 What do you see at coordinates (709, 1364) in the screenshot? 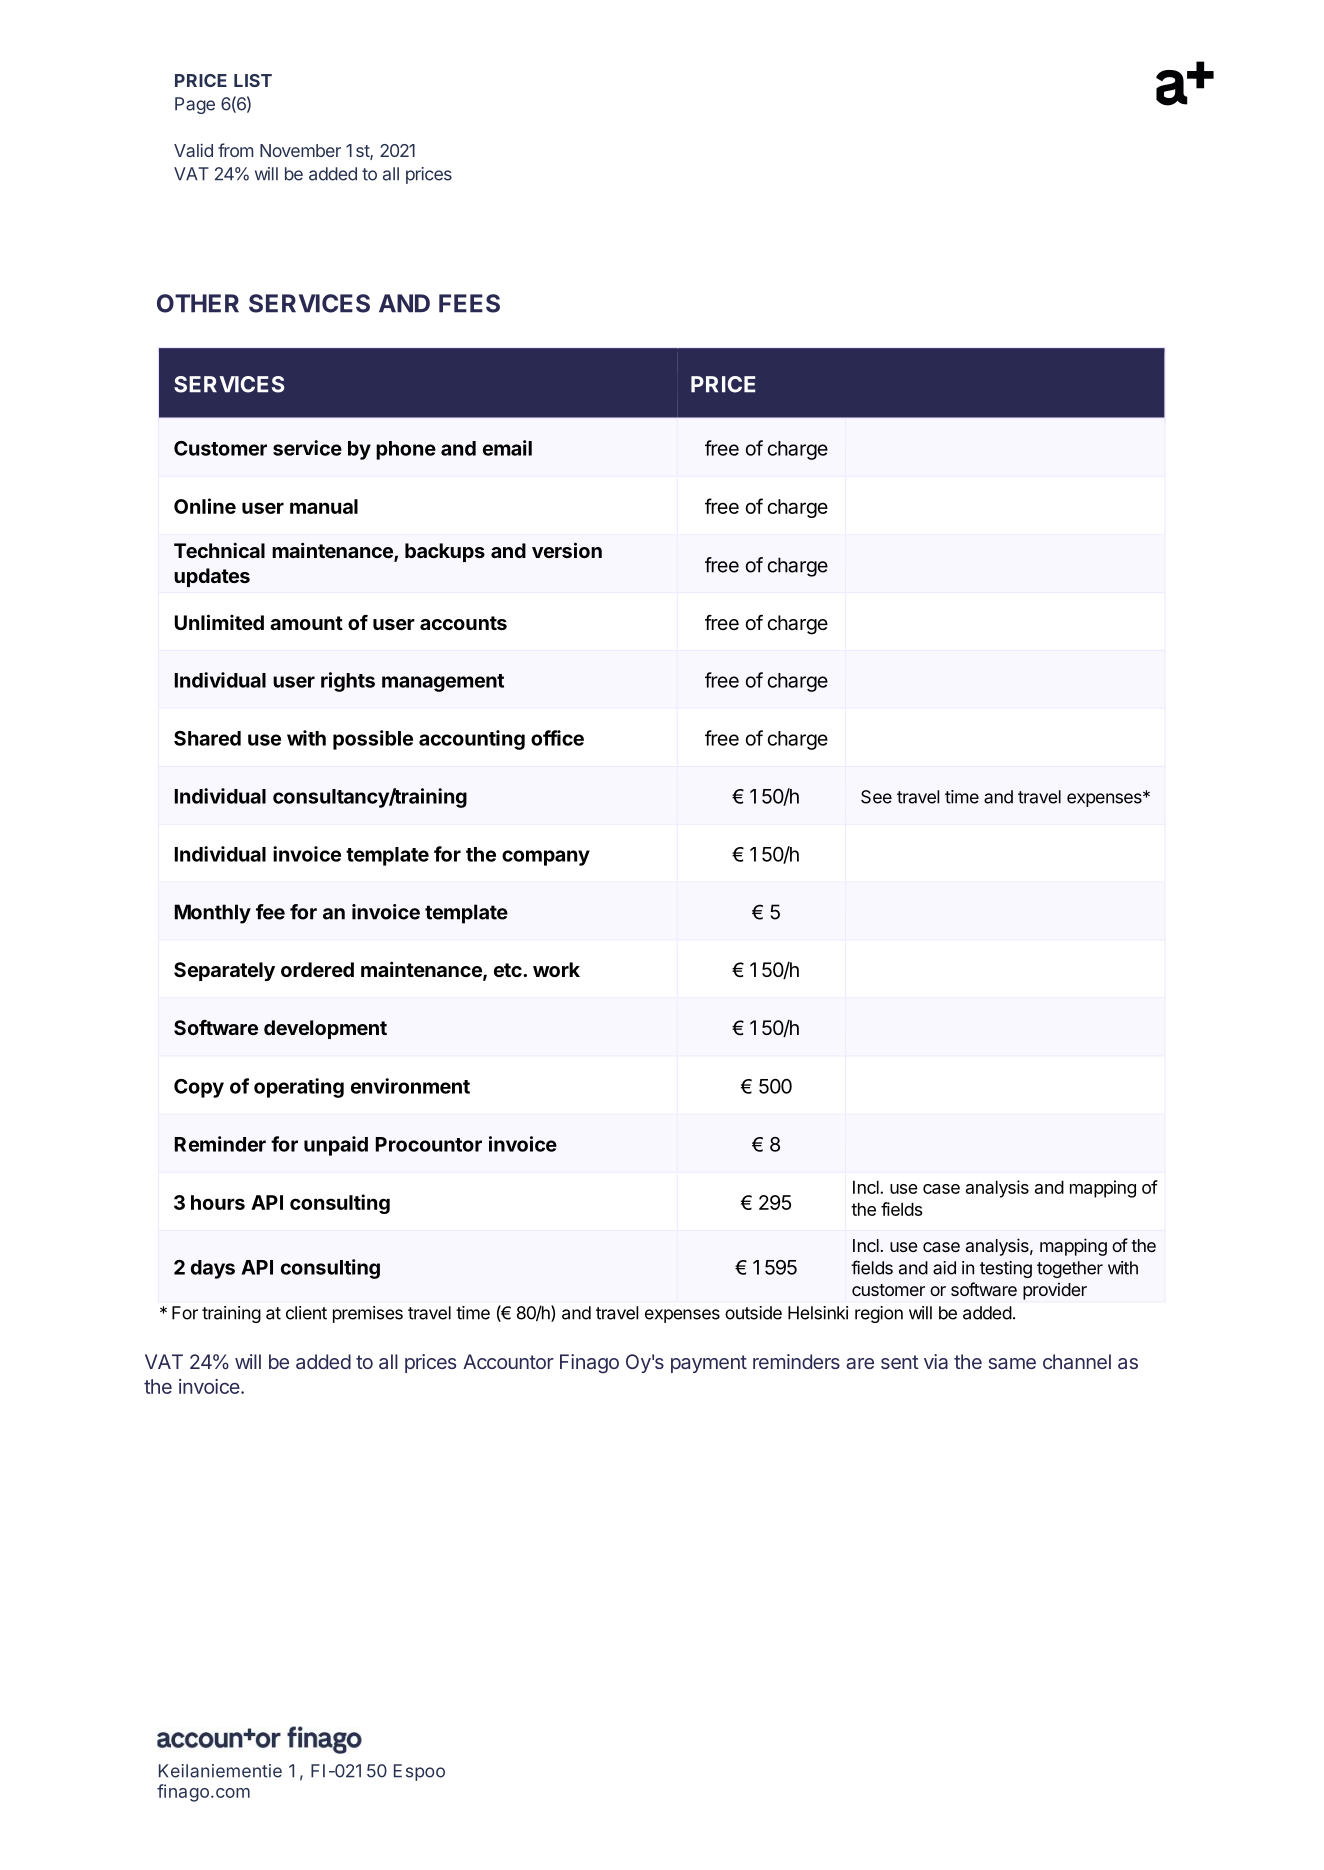
I see `payment` at bounding box center [709, 1364].
